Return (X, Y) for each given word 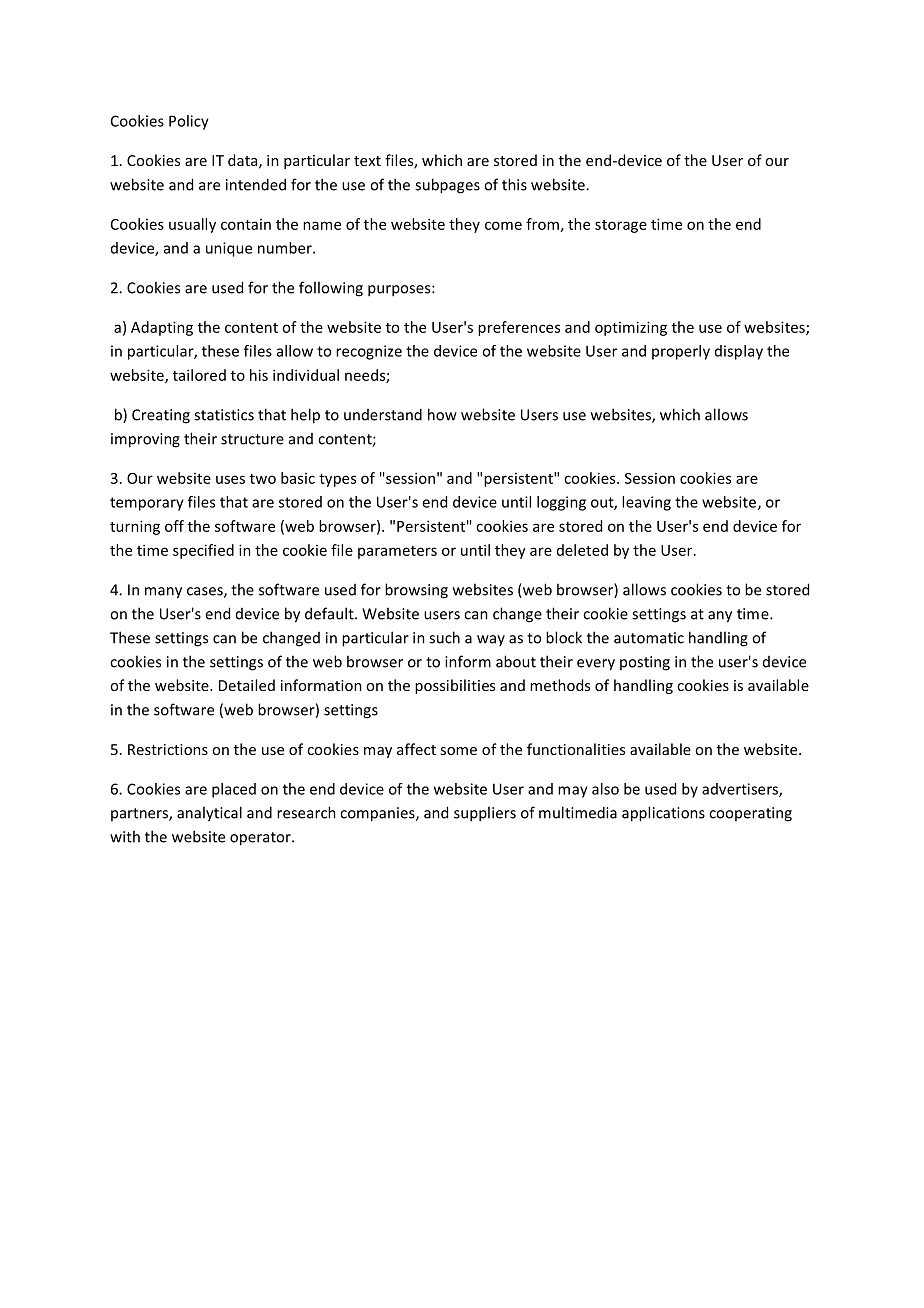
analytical (209, 814)
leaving (646, 503)
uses (230, 479)
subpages (447, 186)
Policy (189, 122)
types (337, 480)
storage (621, 226)
